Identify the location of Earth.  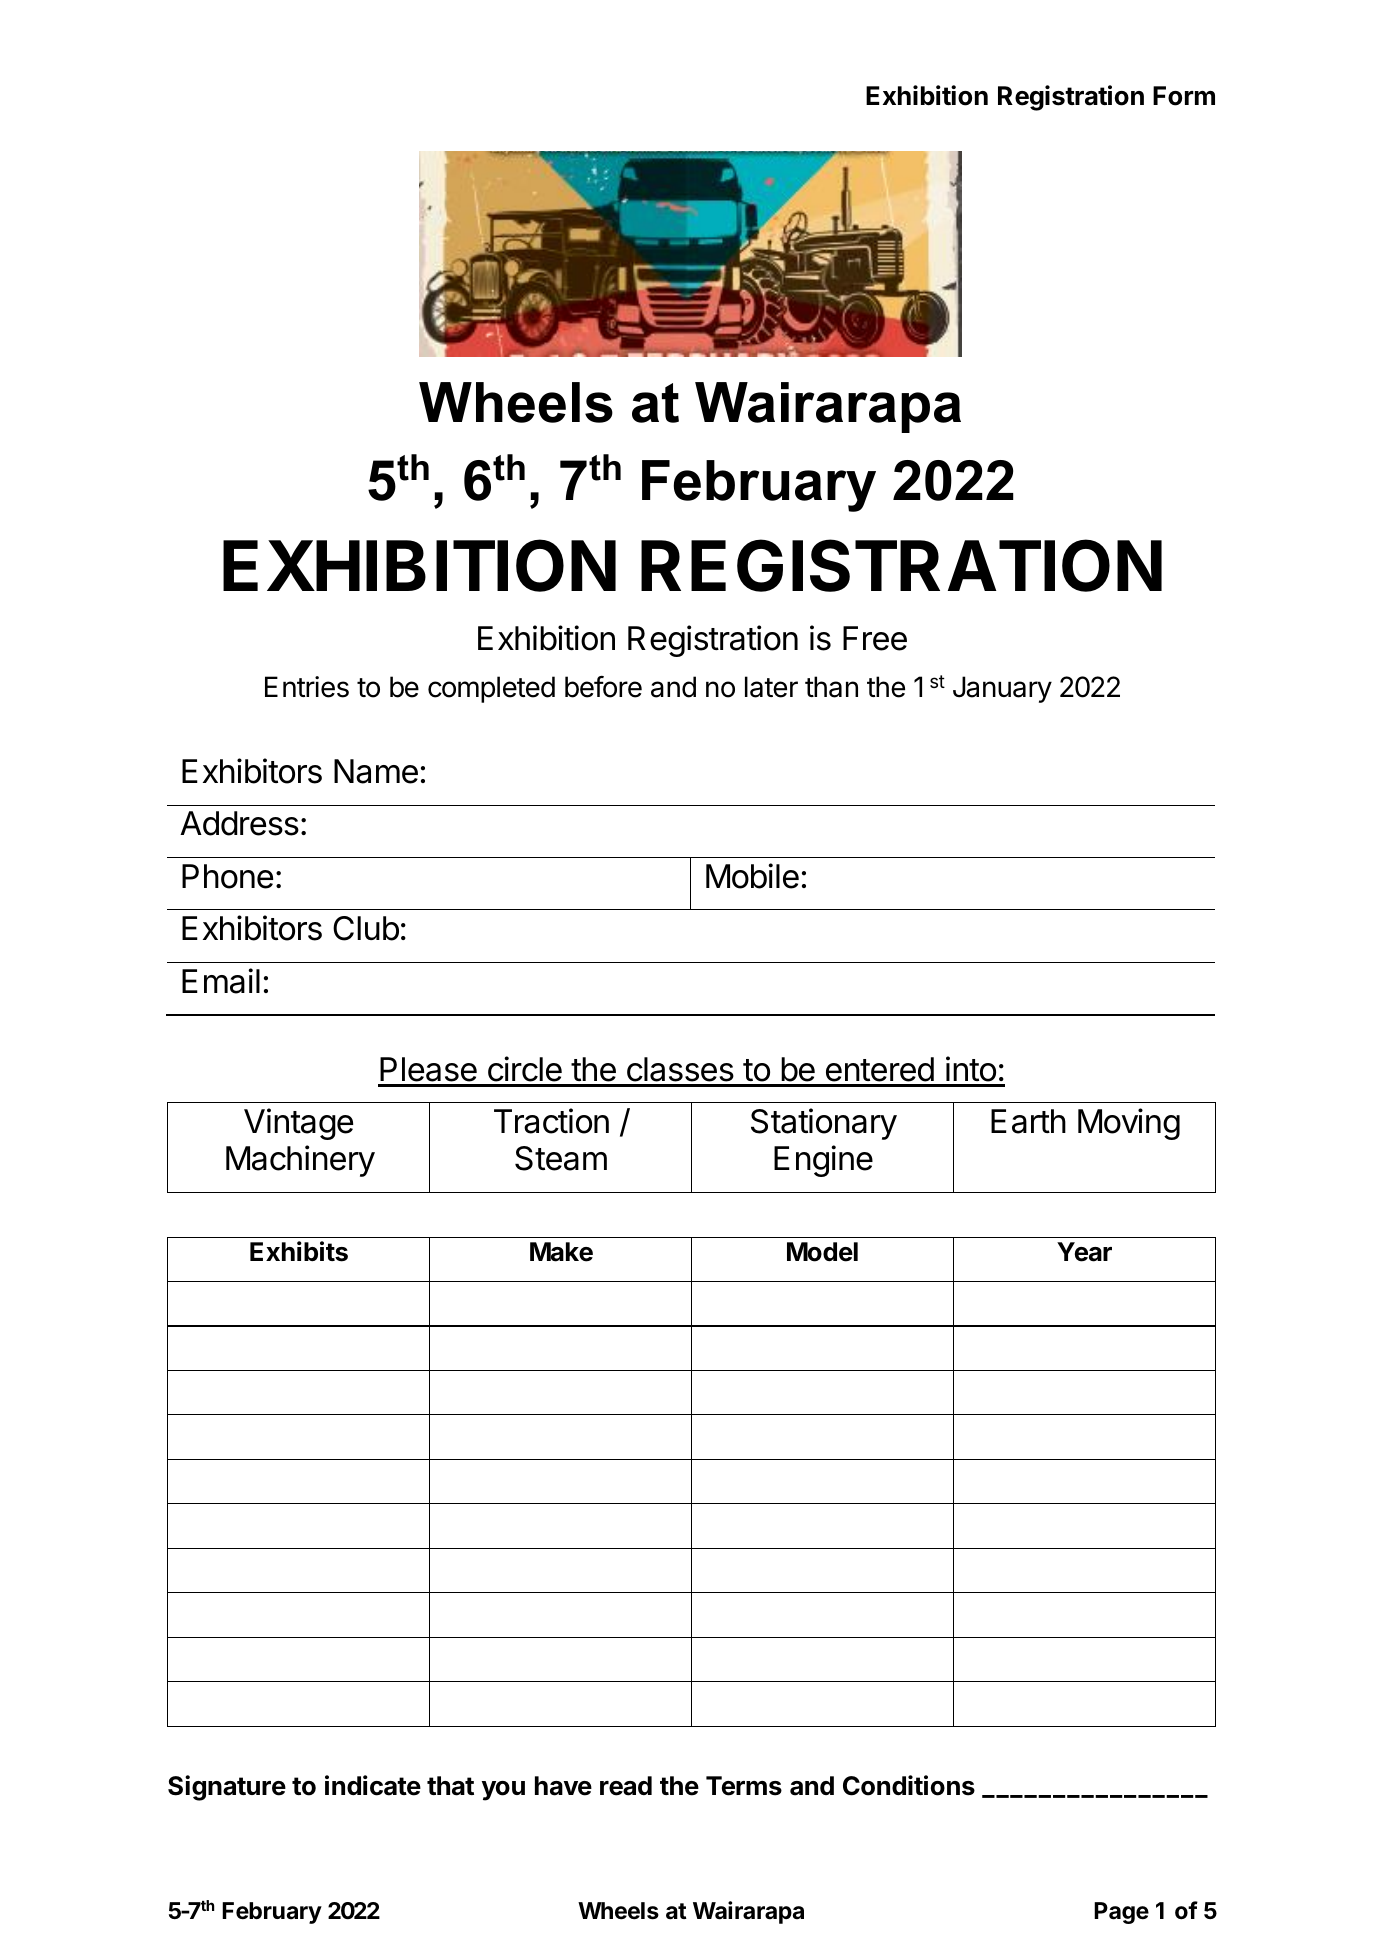
(1028, 1121).
